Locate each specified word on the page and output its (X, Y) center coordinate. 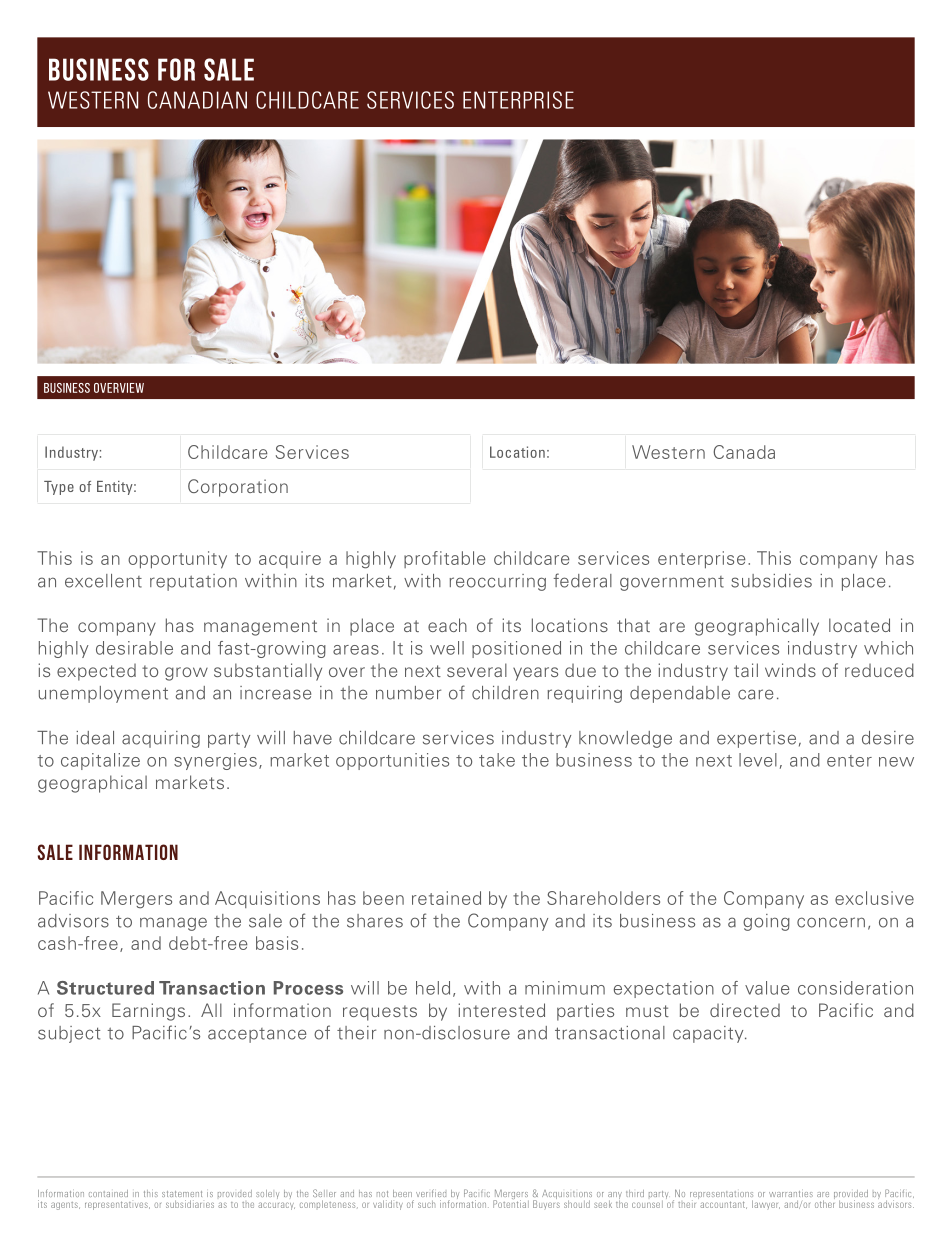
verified (431, 1193)
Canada (744, 452)
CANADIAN (197, 100)
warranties (791, 1194)
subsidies (771, 581)
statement (182, 1194)
